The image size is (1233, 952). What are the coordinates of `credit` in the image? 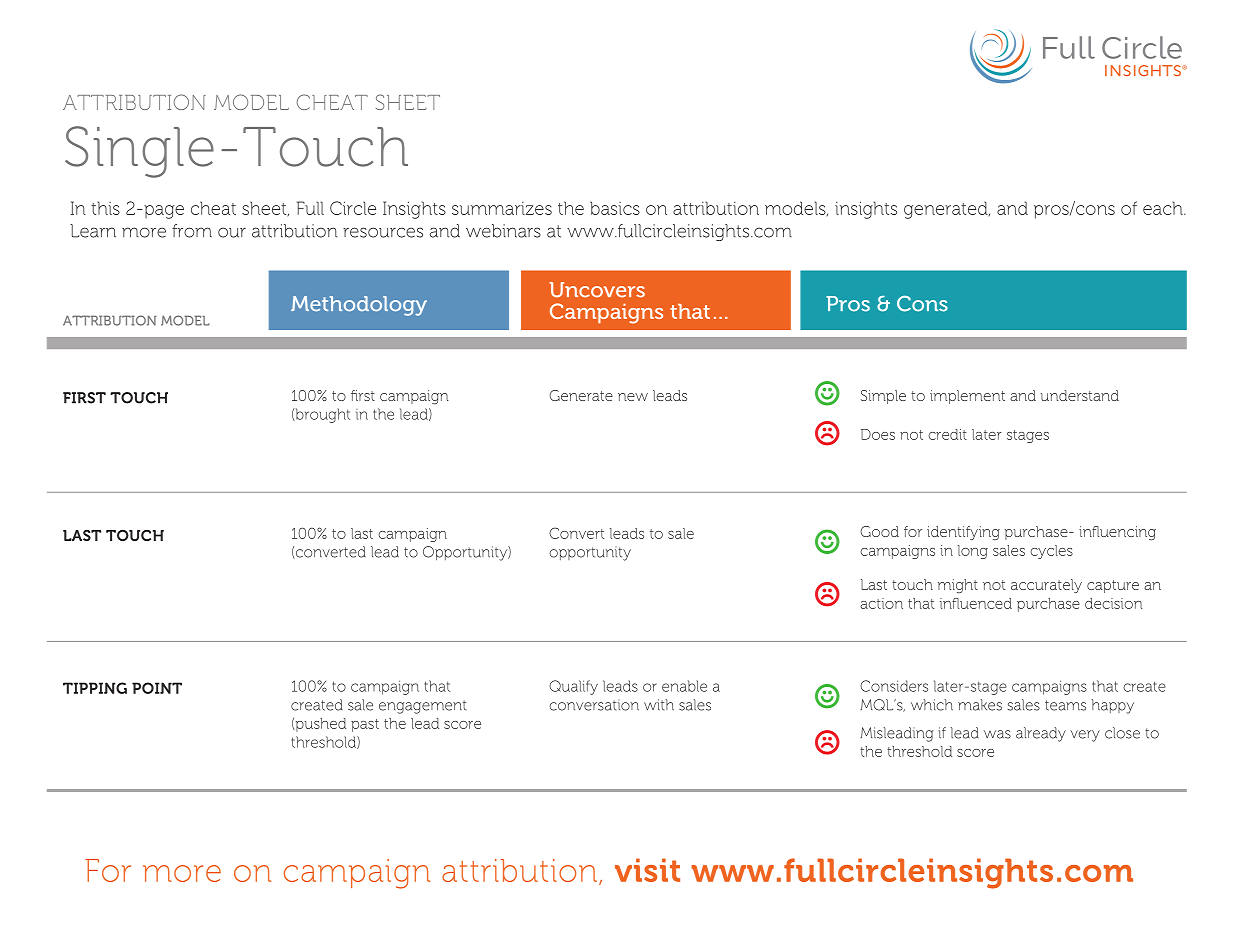 It's located at (947, 434).
